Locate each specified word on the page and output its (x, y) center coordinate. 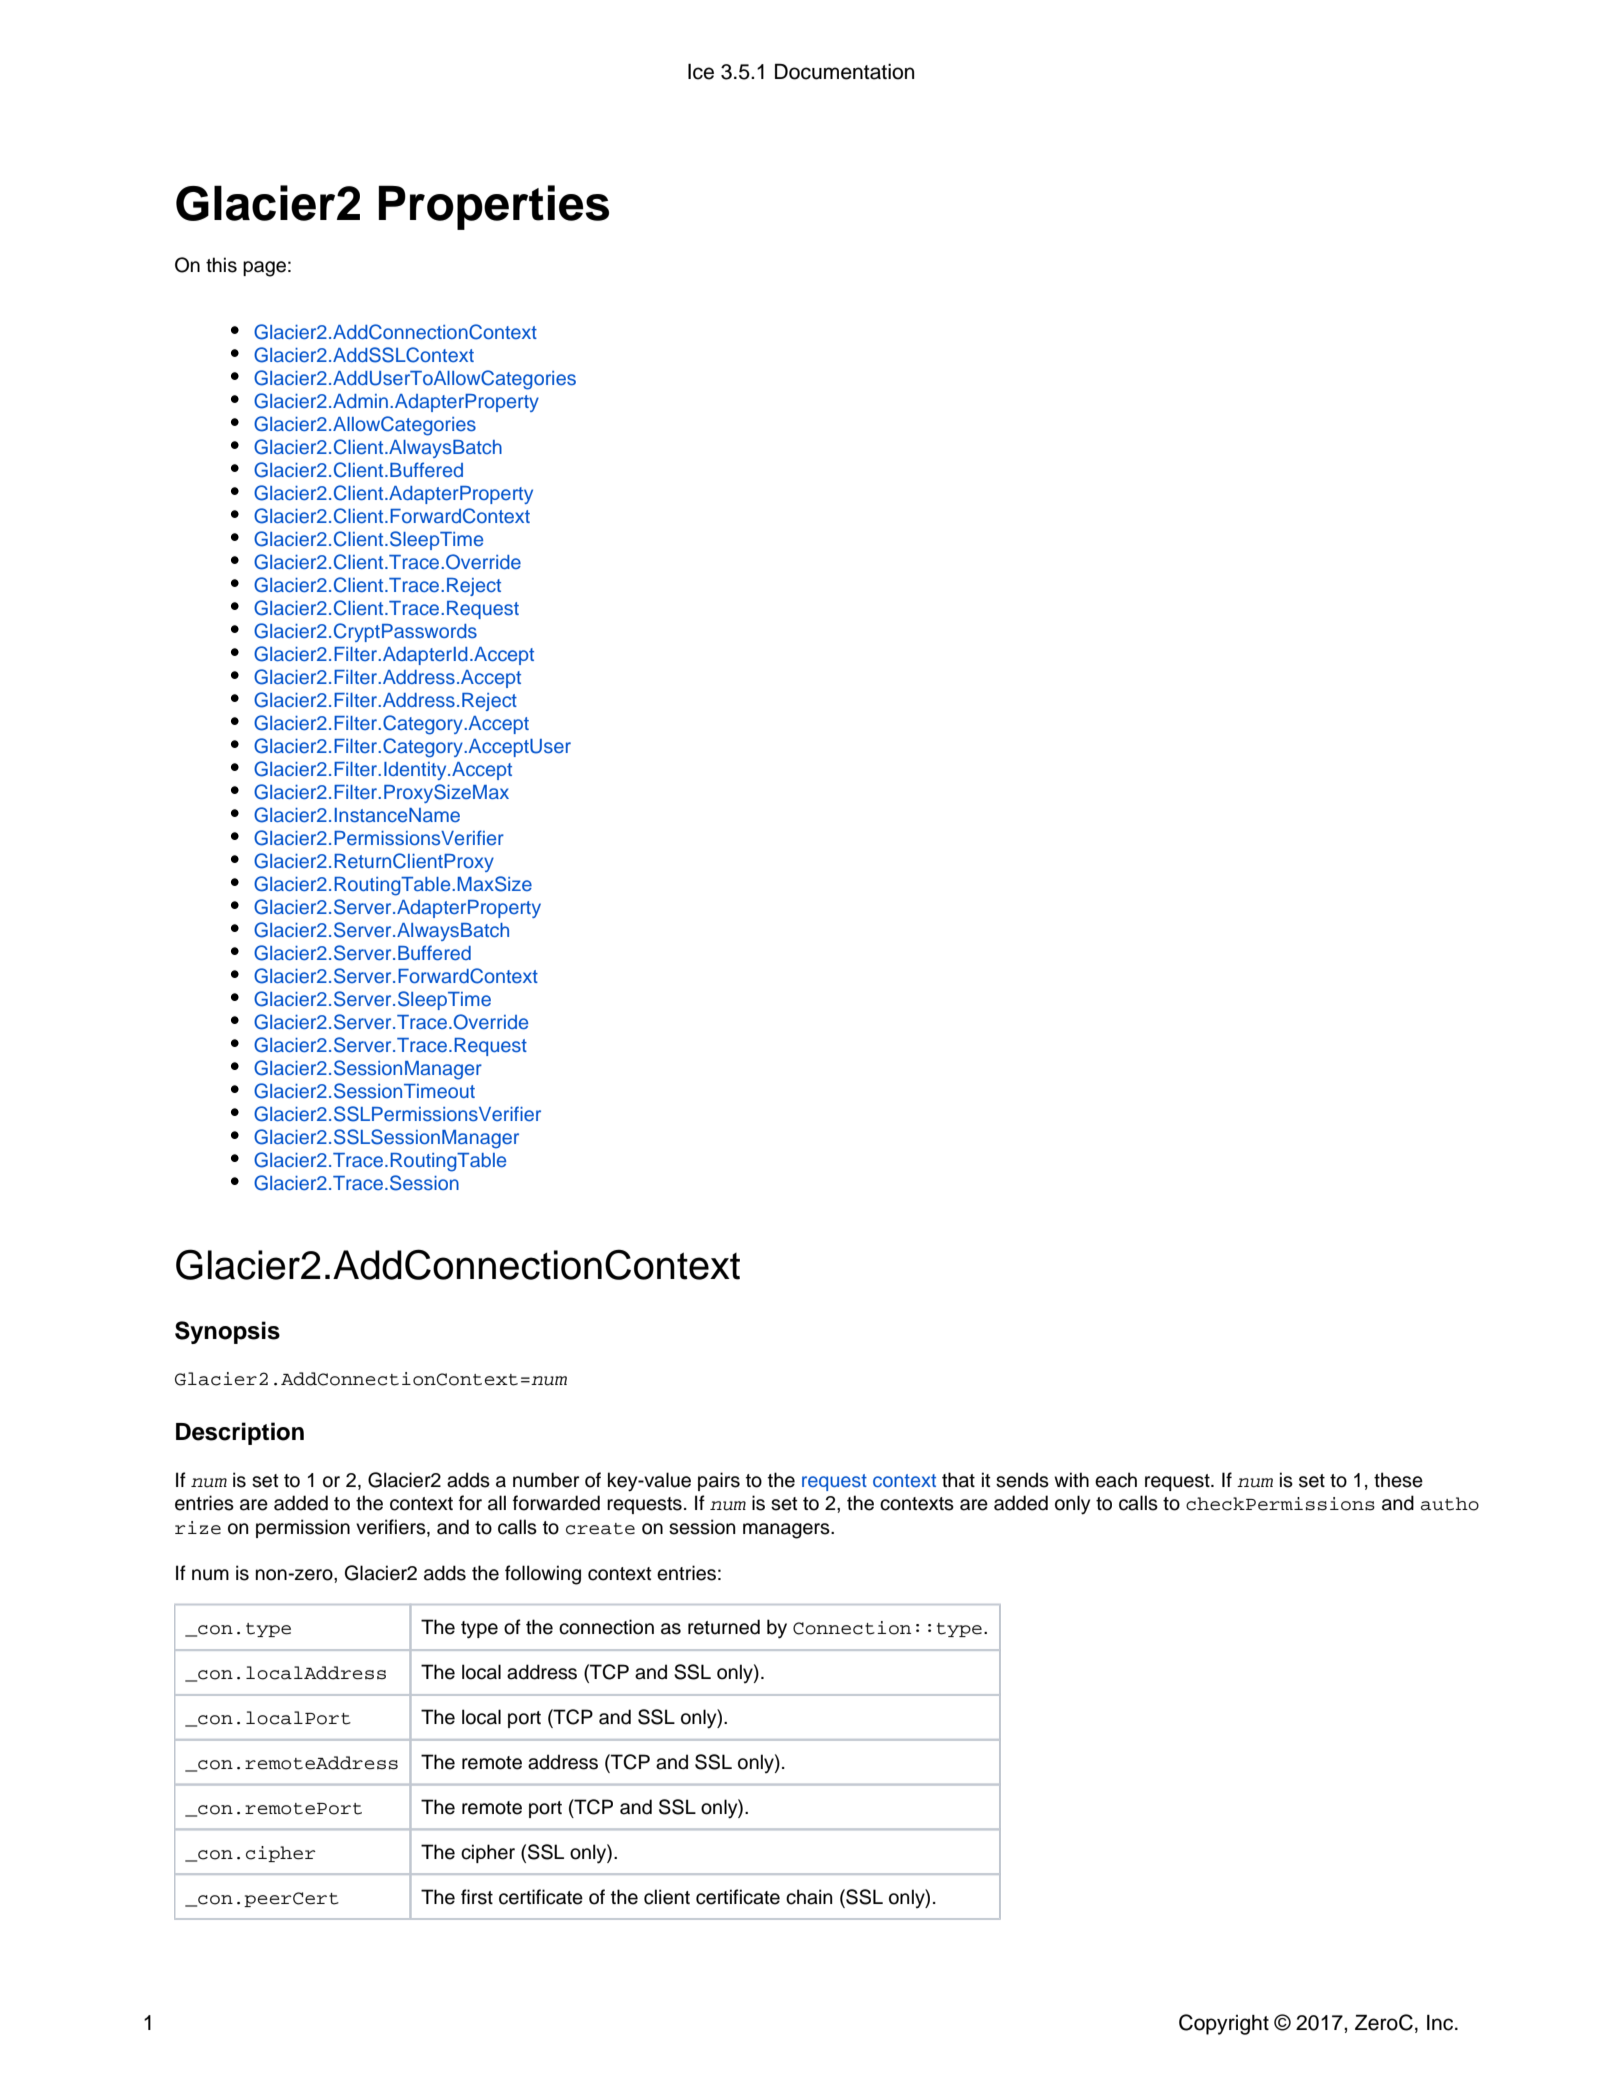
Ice (701, 71)
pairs (719, 1481)
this (221, 265)
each (1116, 1480)
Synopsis (227, 1332)
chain (809, 1897)
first (477, 1897)
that (958, 1480)
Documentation (844, 71)
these (1398, 1480)
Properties (494, 207)
